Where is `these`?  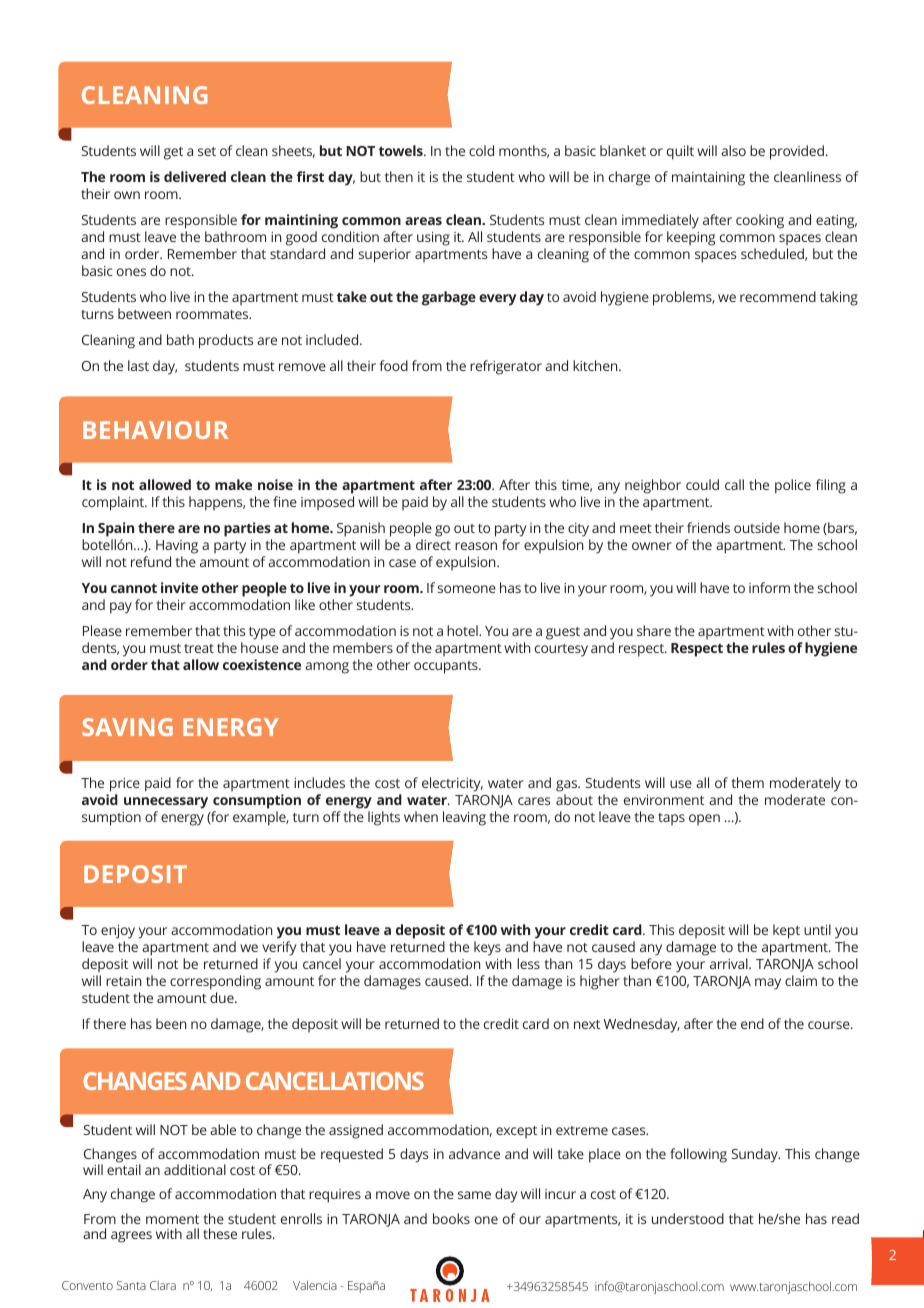 these is located at coordinates (220, 1233).
